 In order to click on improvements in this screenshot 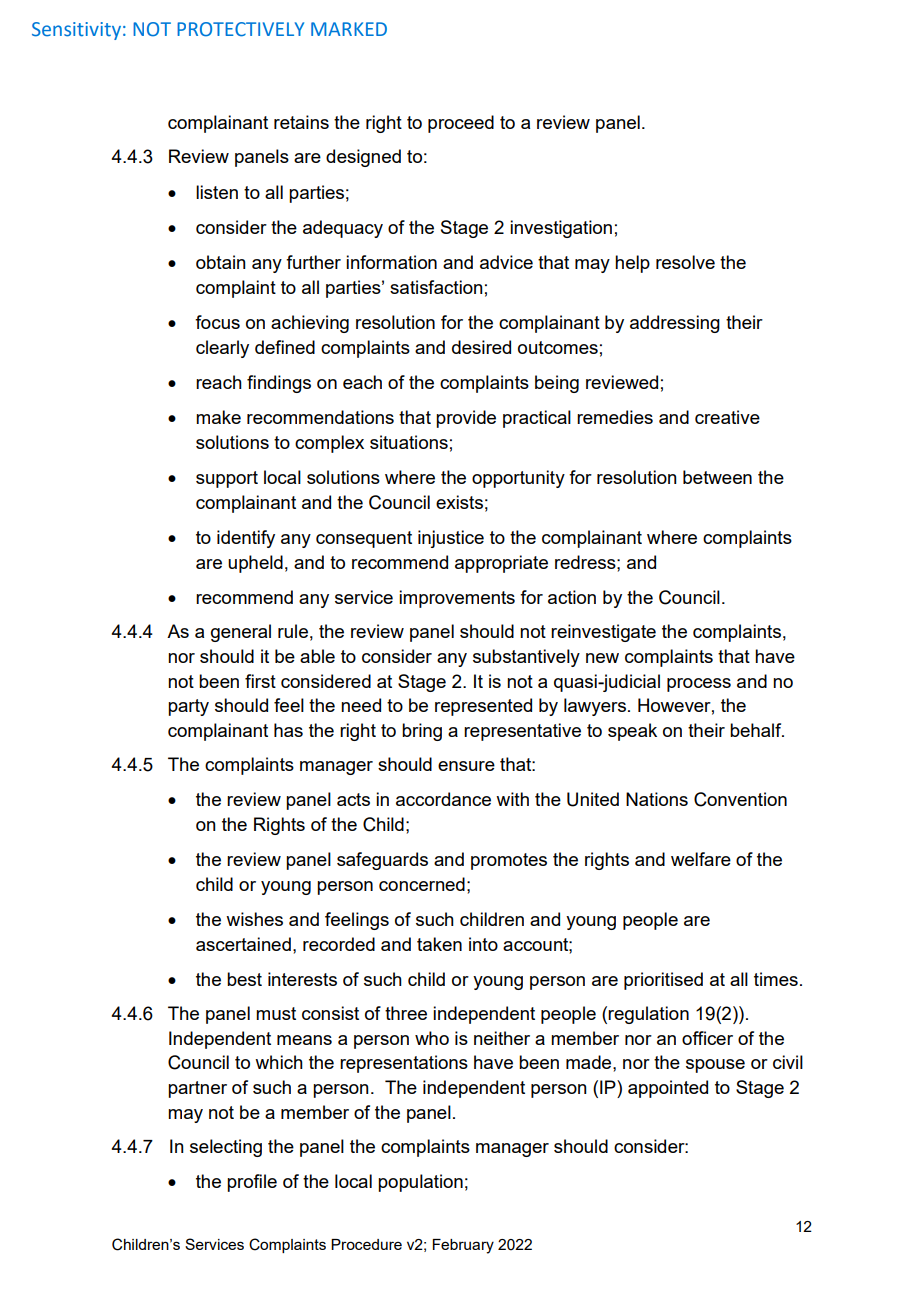, I will do `click(457, 599)`.
